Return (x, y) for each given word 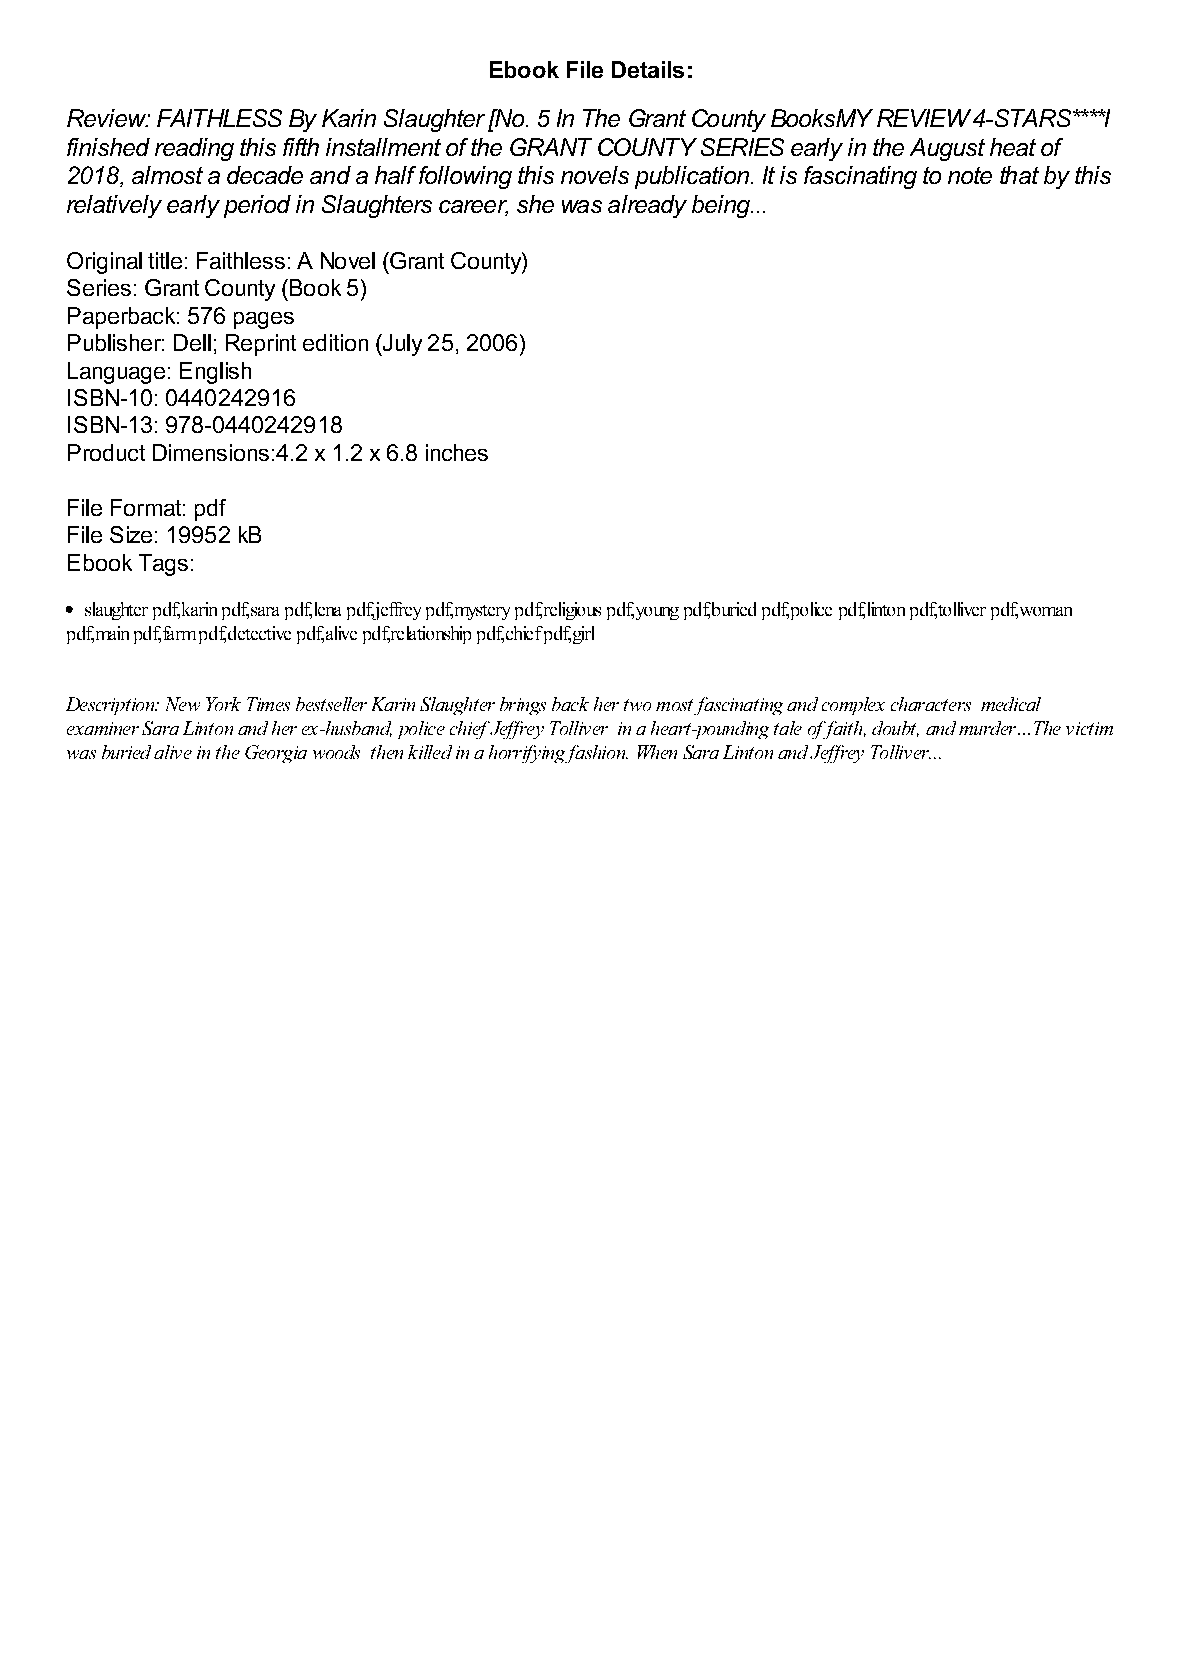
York (223, 704)
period (257, 206)
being (722, 206)
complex (853, 706)
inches (457, 452)
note (970, 175)
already (647, 206)
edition (335, 342)
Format (146, 507)
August (947, 149)
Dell (192, 342)
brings (523, 706)
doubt (895, 729)
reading (194, 149)
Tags (163, 565)
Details (648, 69)
